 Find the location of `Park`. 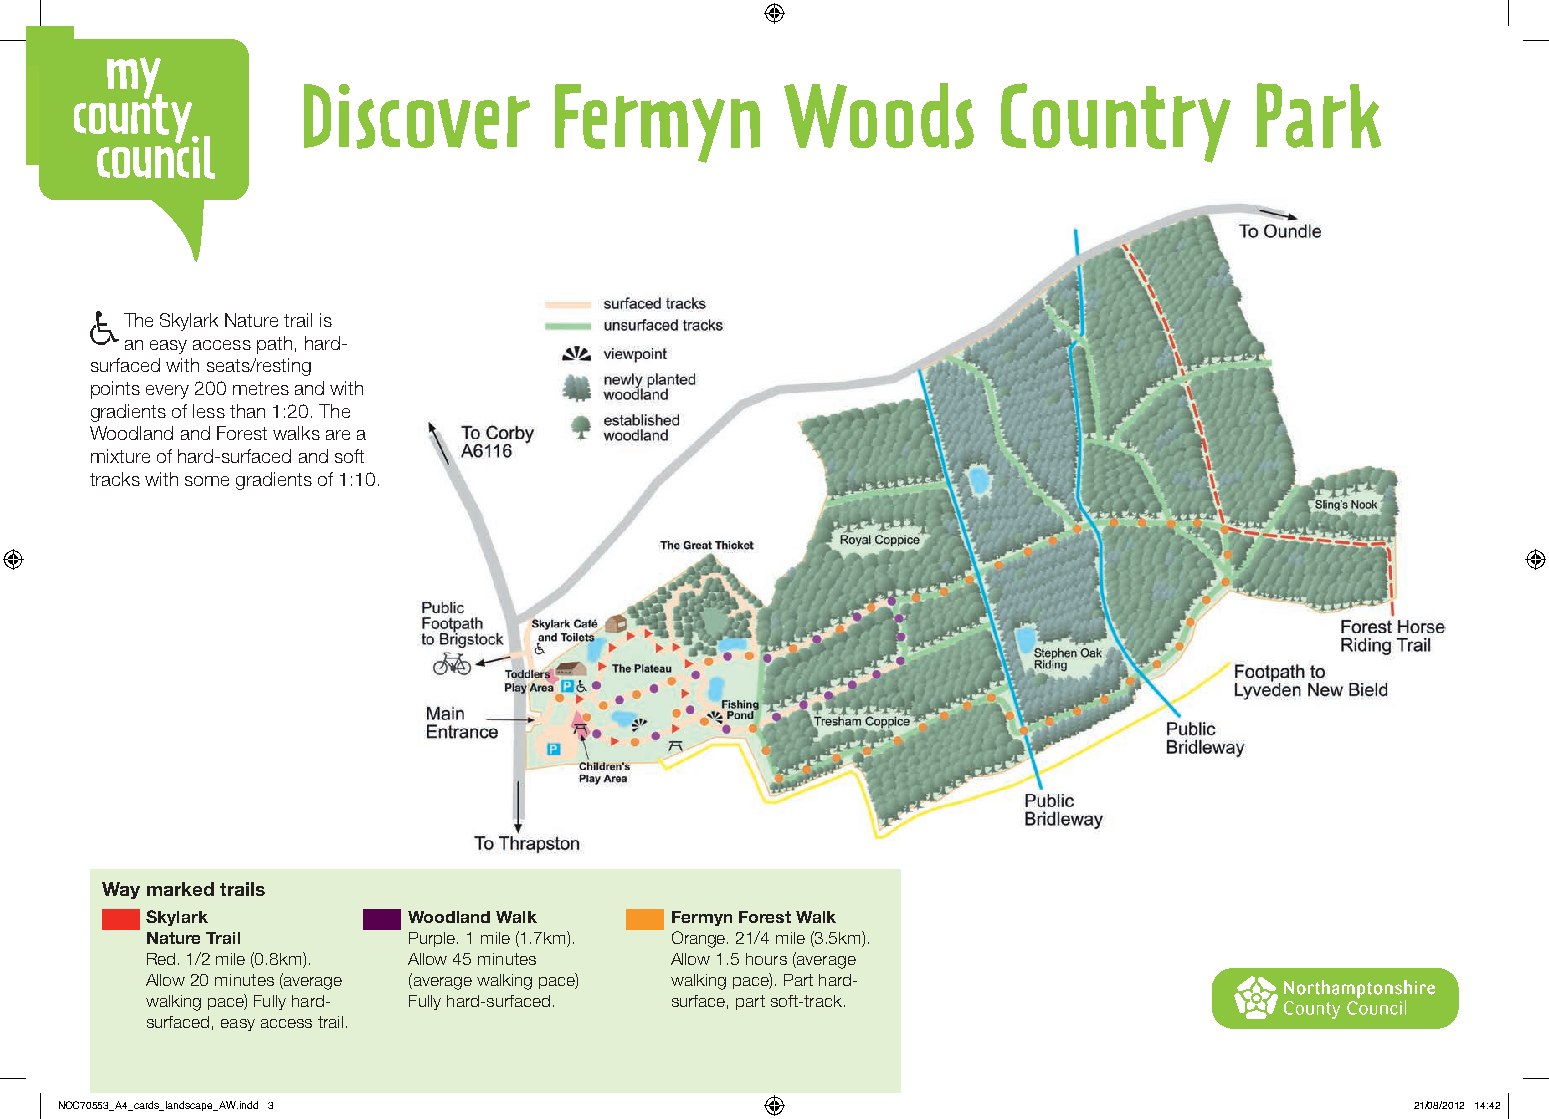

Park is located at coordinates (1318, 115).
